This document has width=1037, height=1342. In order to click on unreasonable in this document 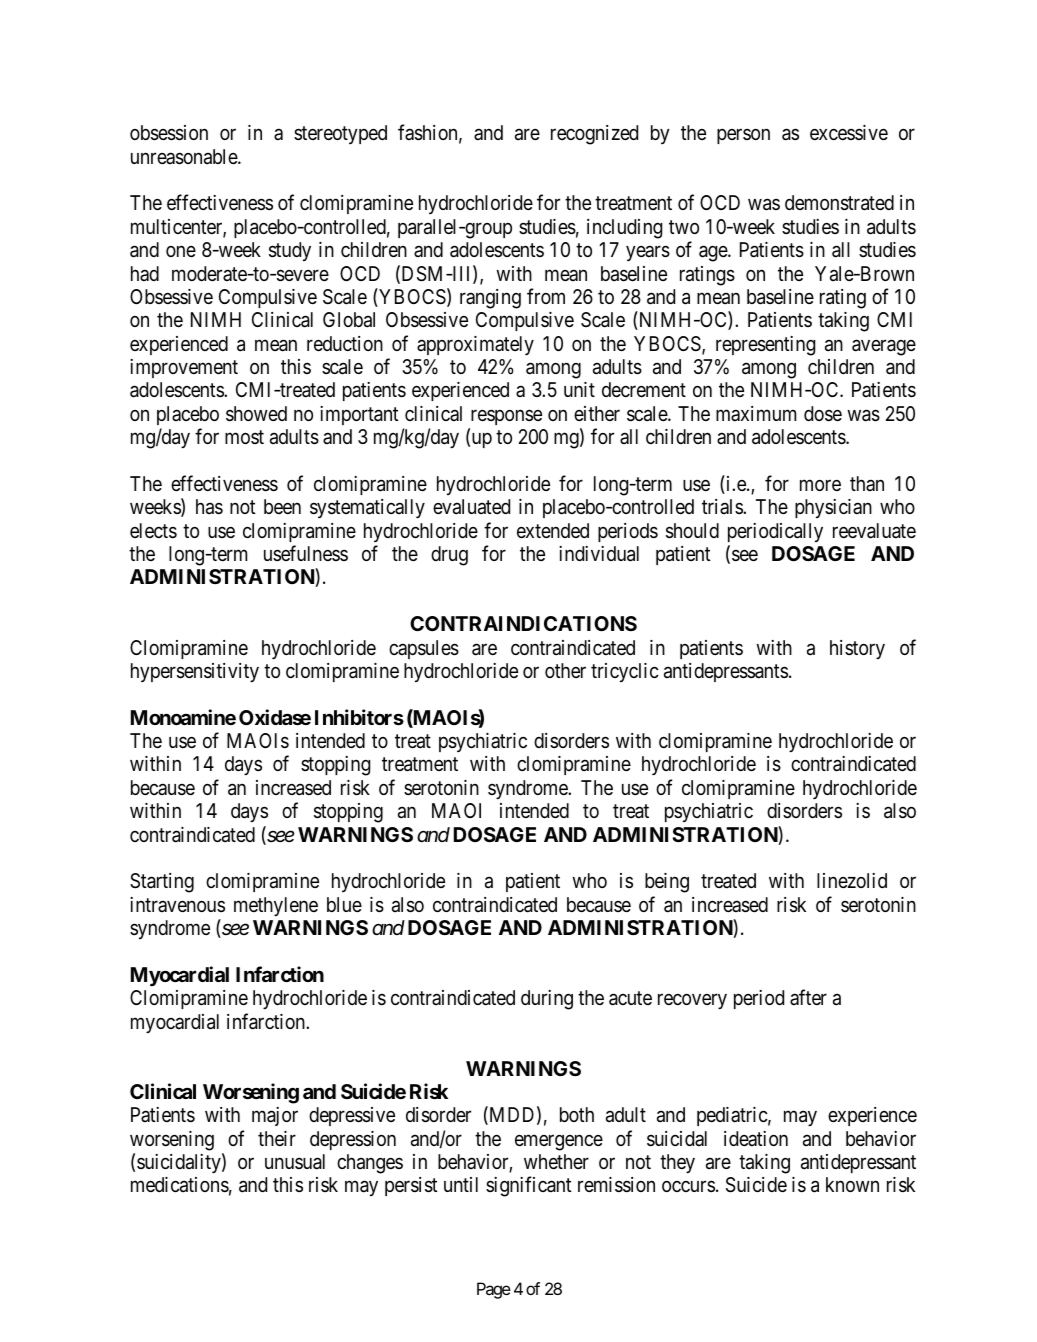, I will do `click(185, 157)`.
